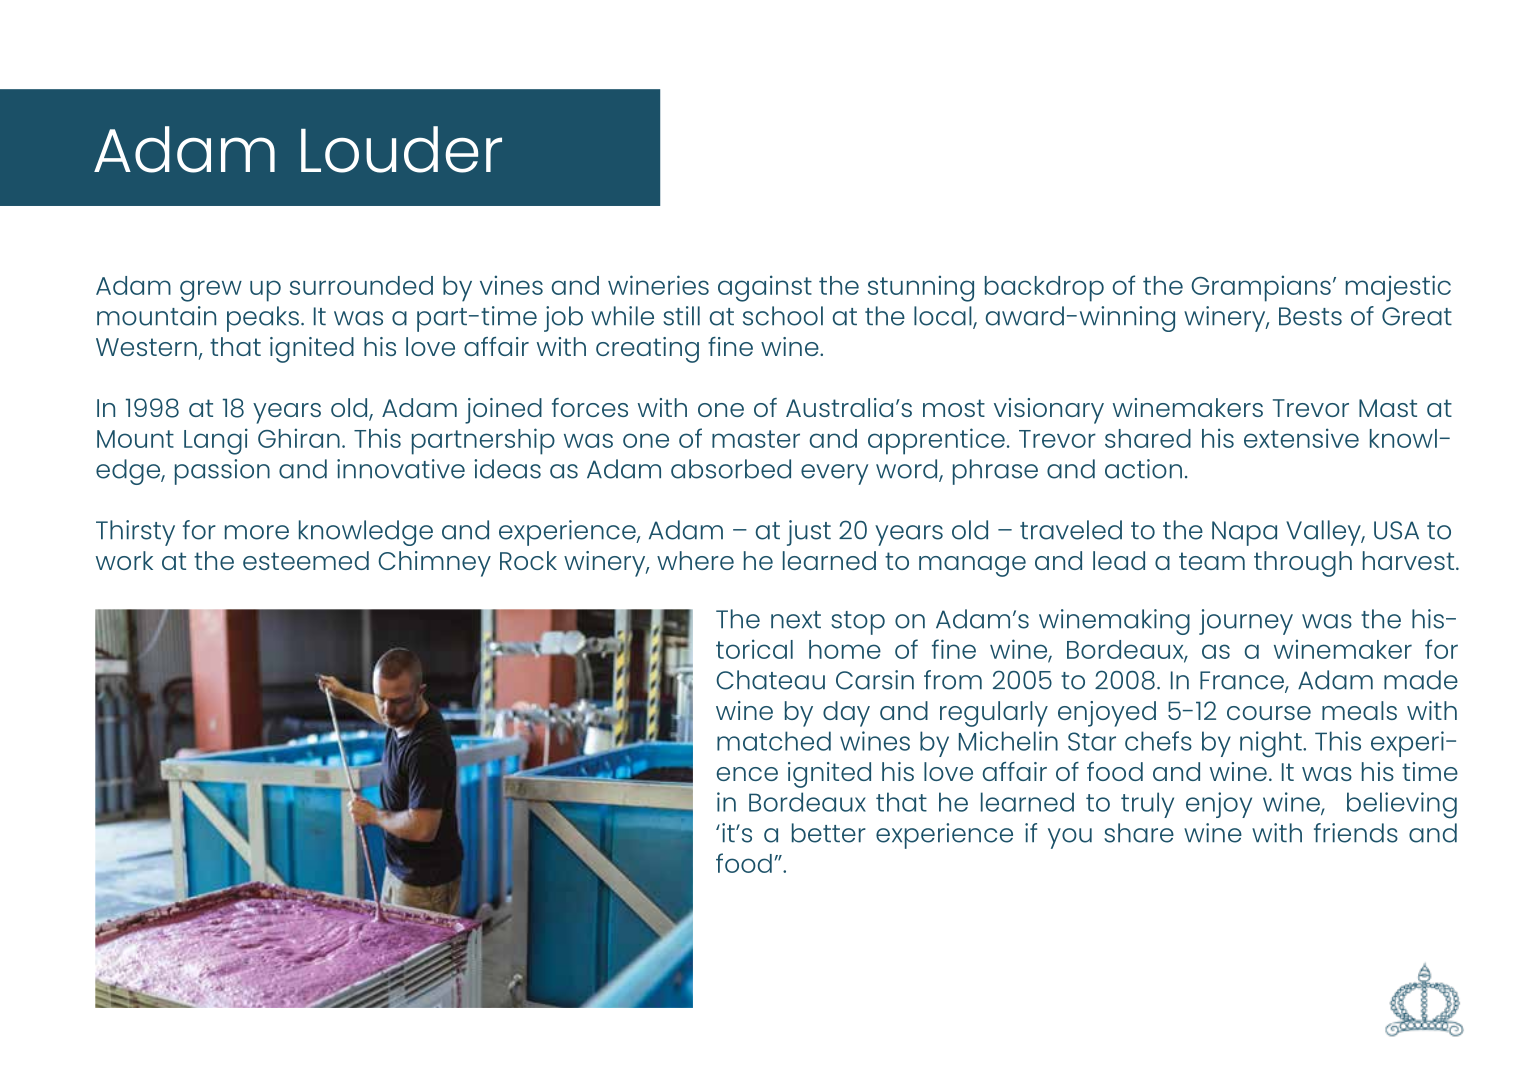  What do you see at coordinates (834, 474) in the screenshot?
I see `every` at bounding box center [834, 474].
